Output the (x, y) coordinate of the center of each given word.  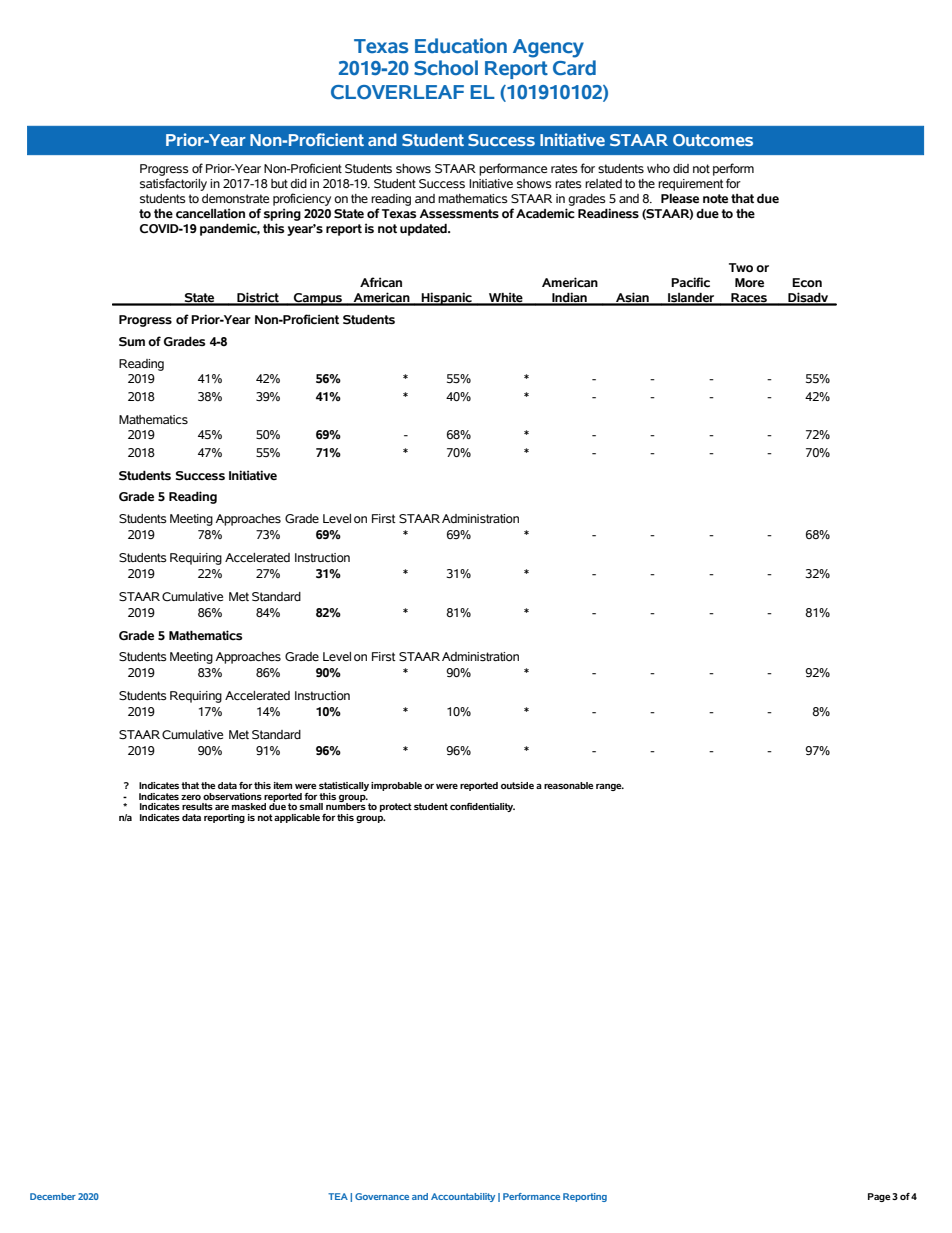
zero (191, 797)
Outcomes (713, 140)
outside (517, 785)
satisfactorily (173, 184)
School (446, 68)
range (610, 787)
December (53, 1196)
